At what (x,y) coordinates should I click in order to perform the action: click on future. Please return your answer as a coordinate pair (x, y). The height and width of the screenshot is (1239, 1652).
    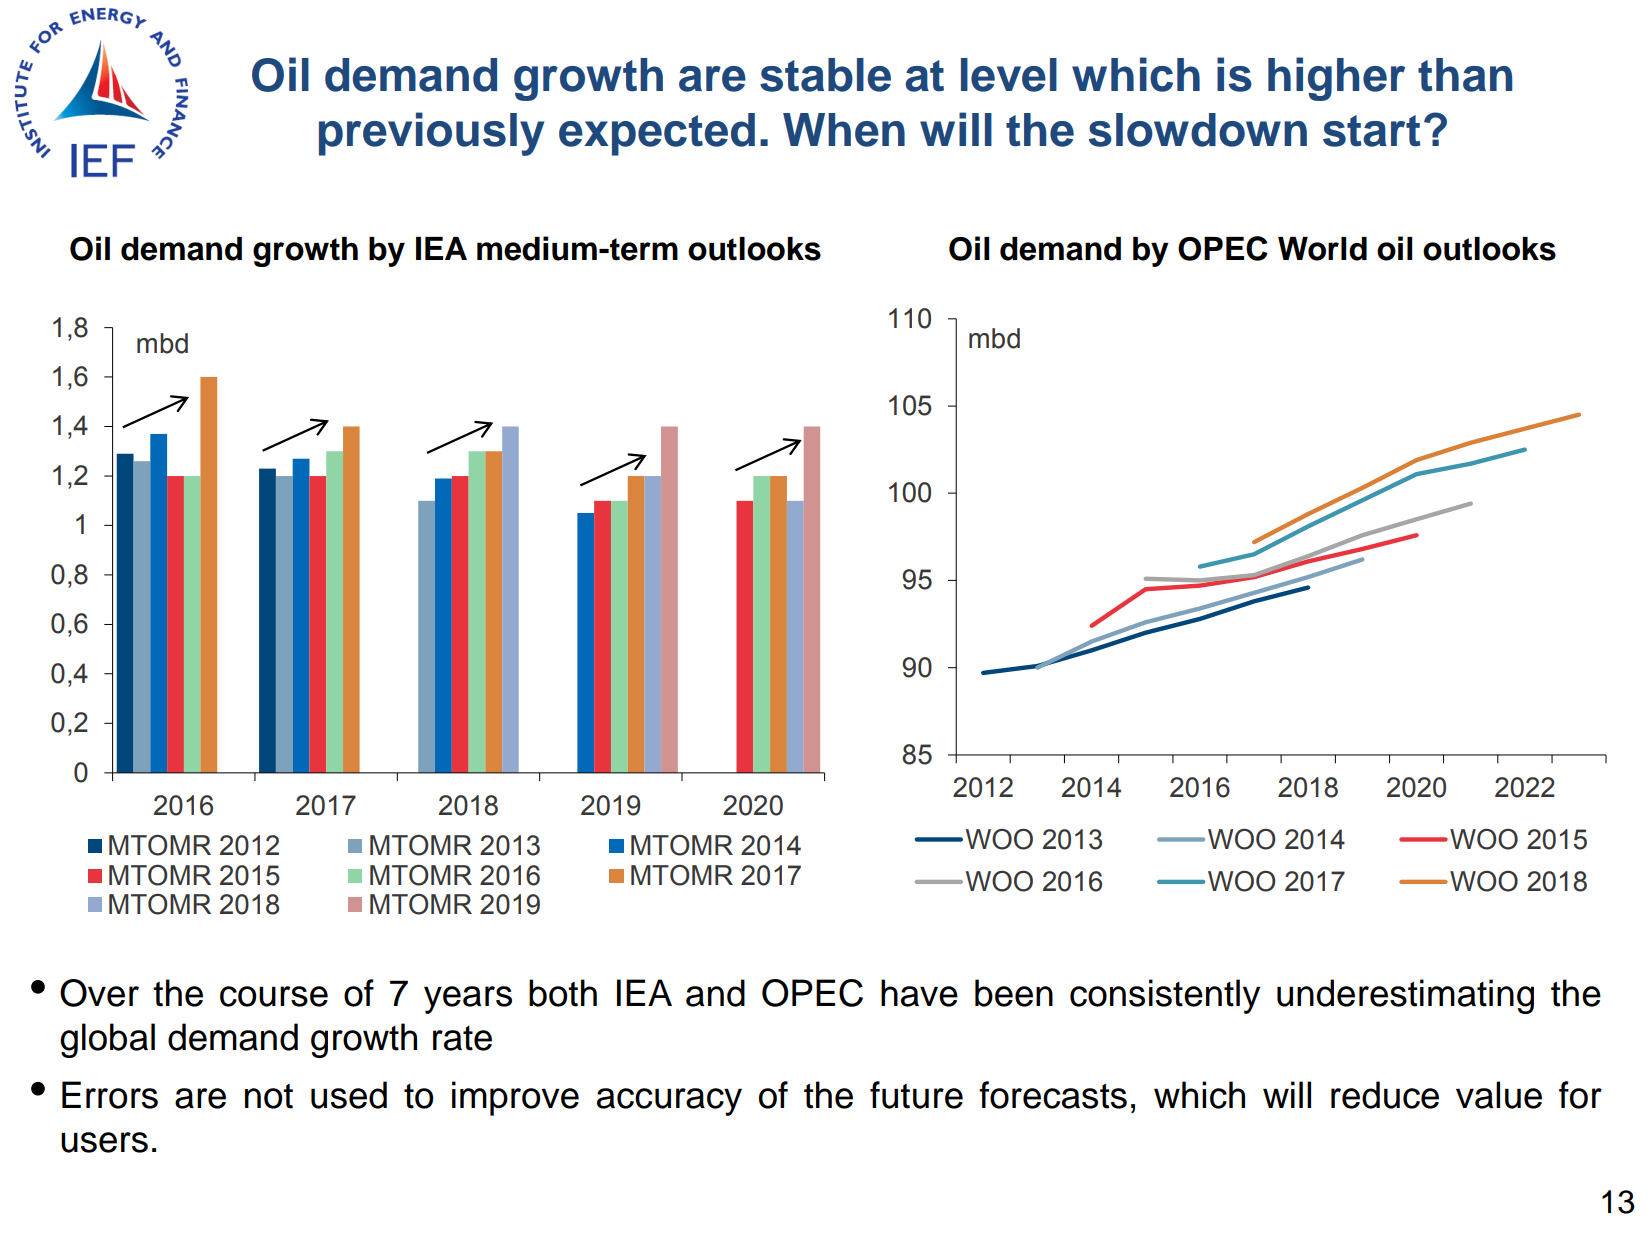
    Looking at the image, I should click on (916, 1095).
